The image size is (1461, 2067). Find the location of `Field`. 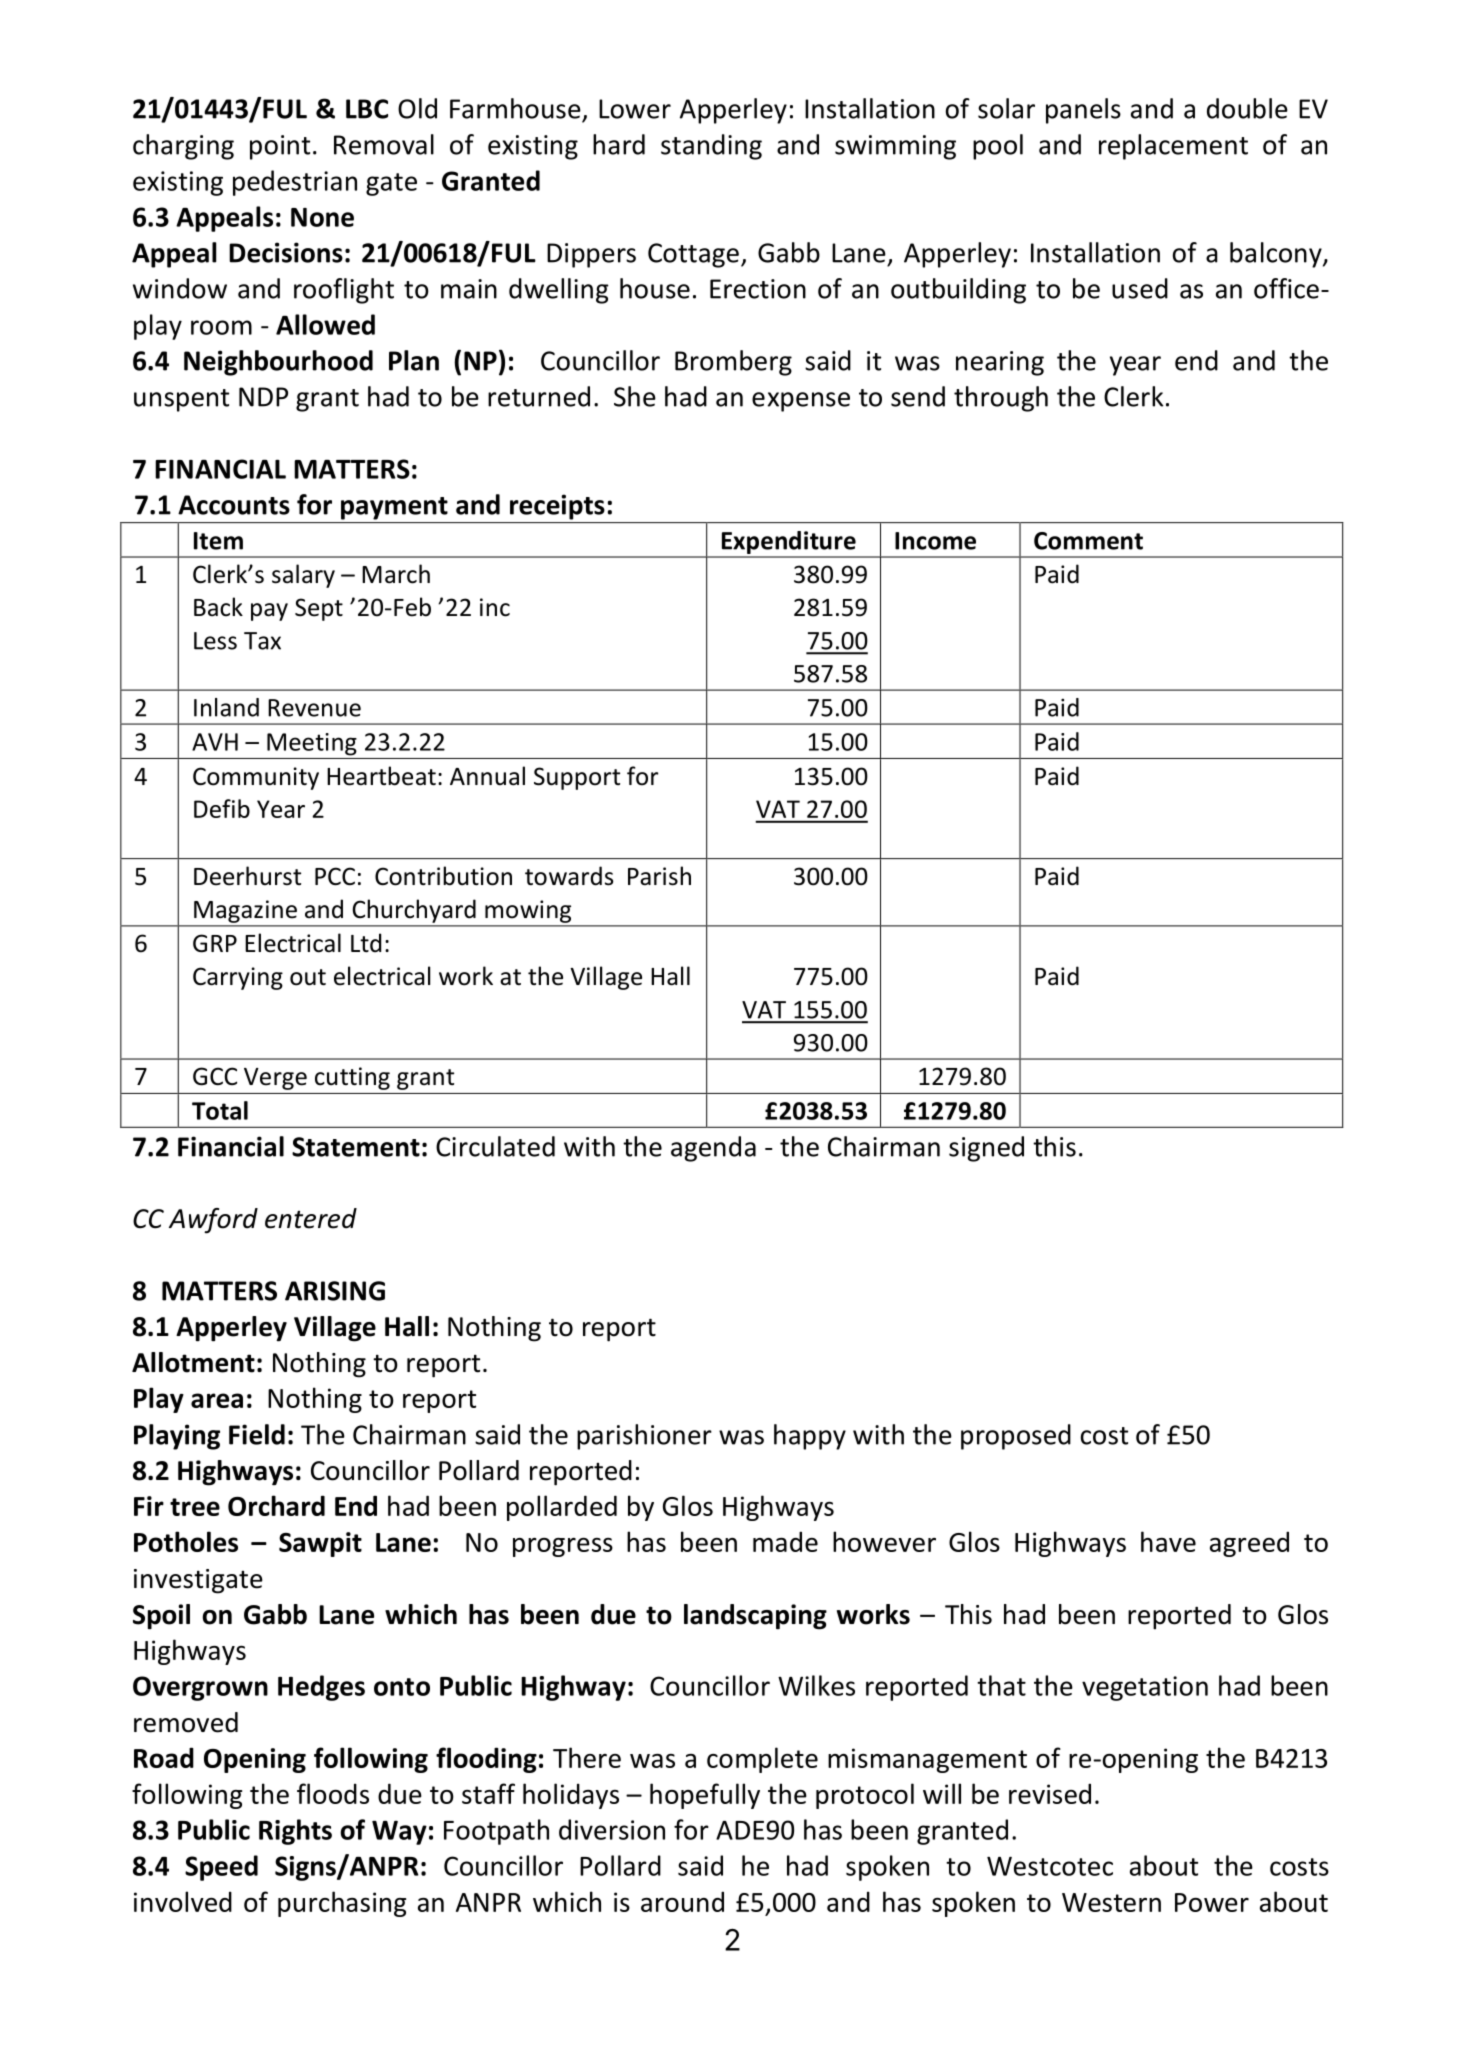

Field is located at coordinates (257, 1434).
